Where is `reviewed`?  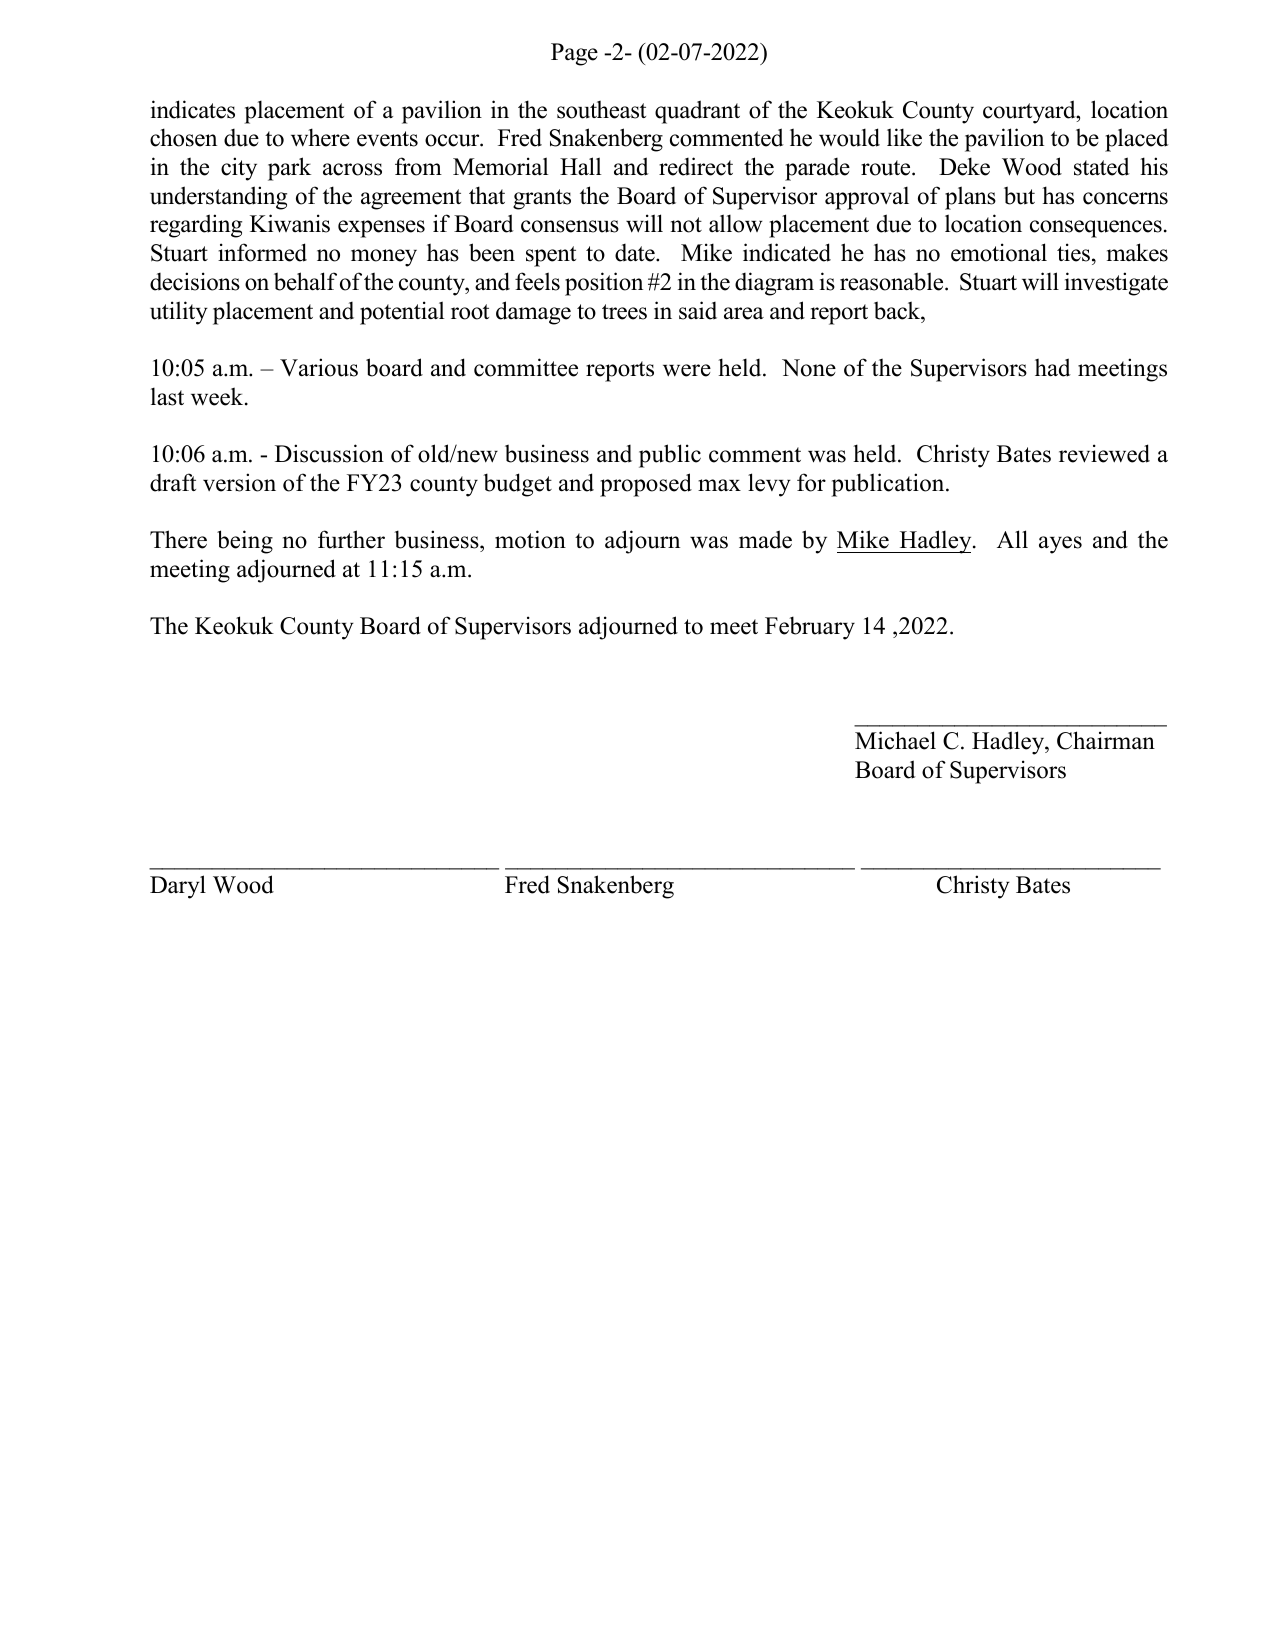
reviewed is located at coordinates (1104, 453).
